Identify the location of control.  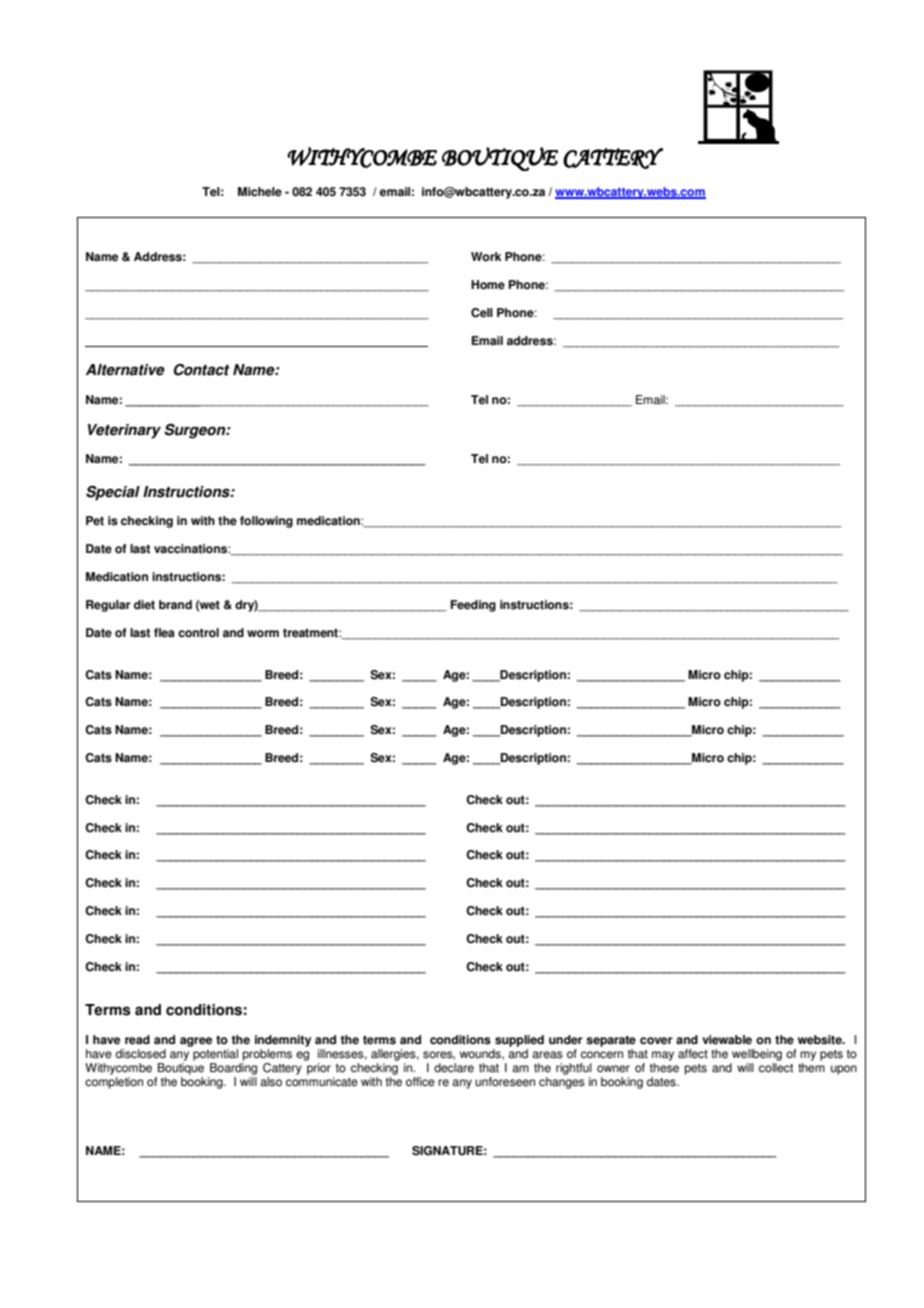
(198, 633).
